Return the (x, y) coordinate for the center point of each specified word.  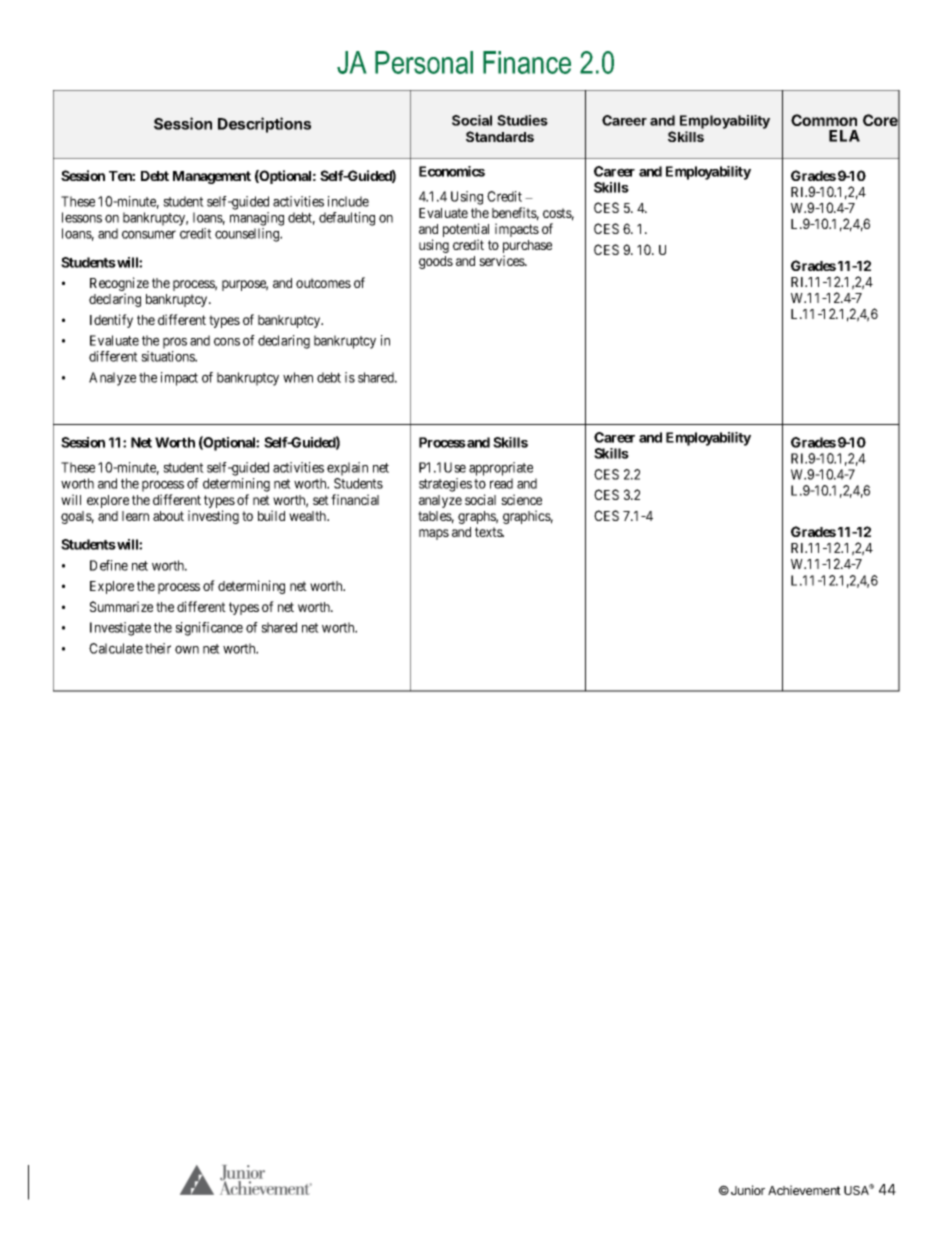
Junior (748, 1190)
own (187, 649)
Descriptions (264, 125)
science (521, 499)
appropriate (501, 469)
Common (824, 120)
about (168, 516)
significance (209, 629)
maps (434, 534)
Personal (424, 62)
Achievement (804, 1190)
